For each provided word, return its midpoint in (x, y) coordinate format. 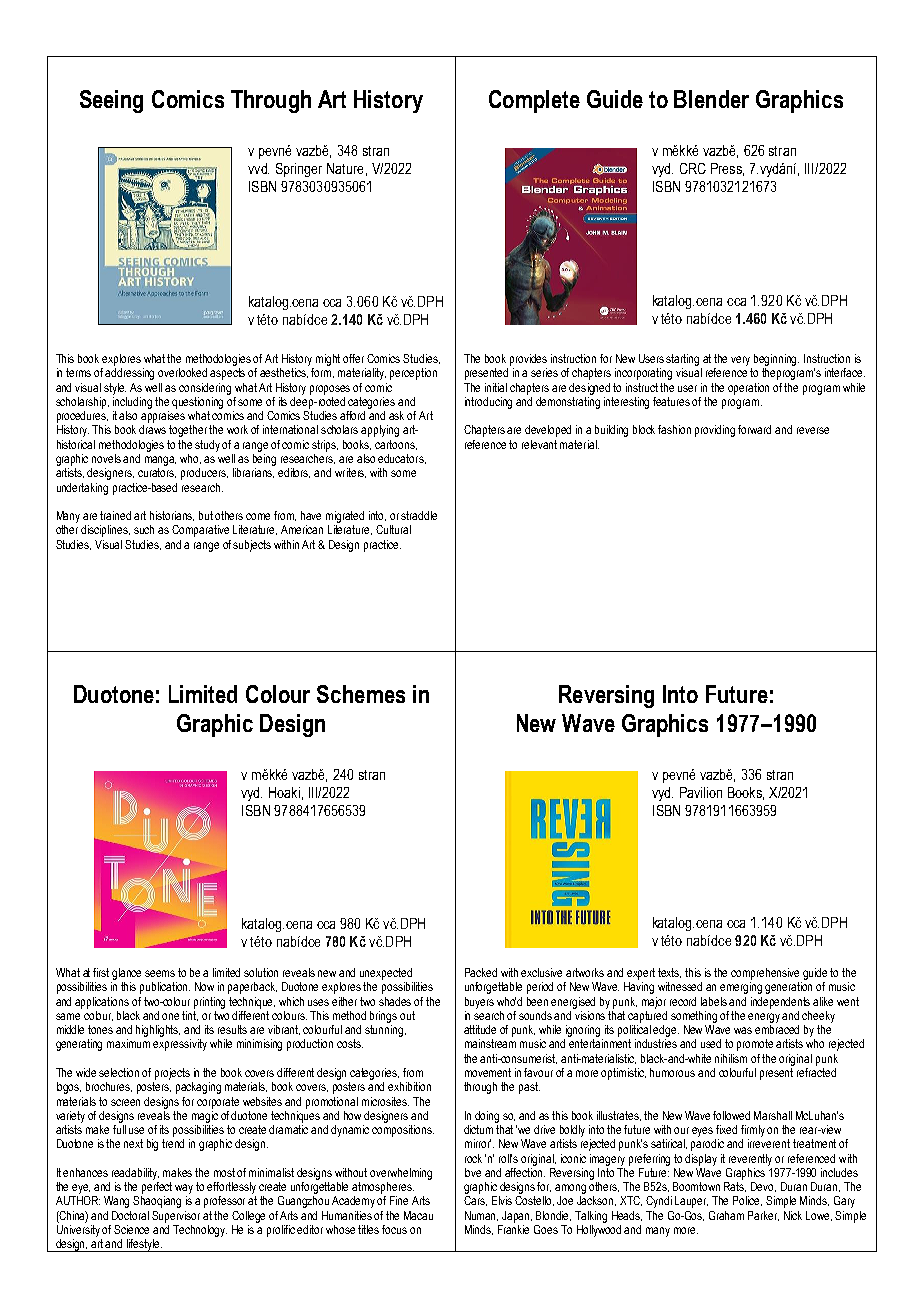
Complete (534, 101)
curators (157, 473)
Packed (481, 972)
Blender (711, 99)
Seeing (111, 101)
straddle (419, 515)
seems (160, 973)
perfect (157, 1188)
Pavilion (701, 792)
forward (754, 429)
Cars (475, 1201)
